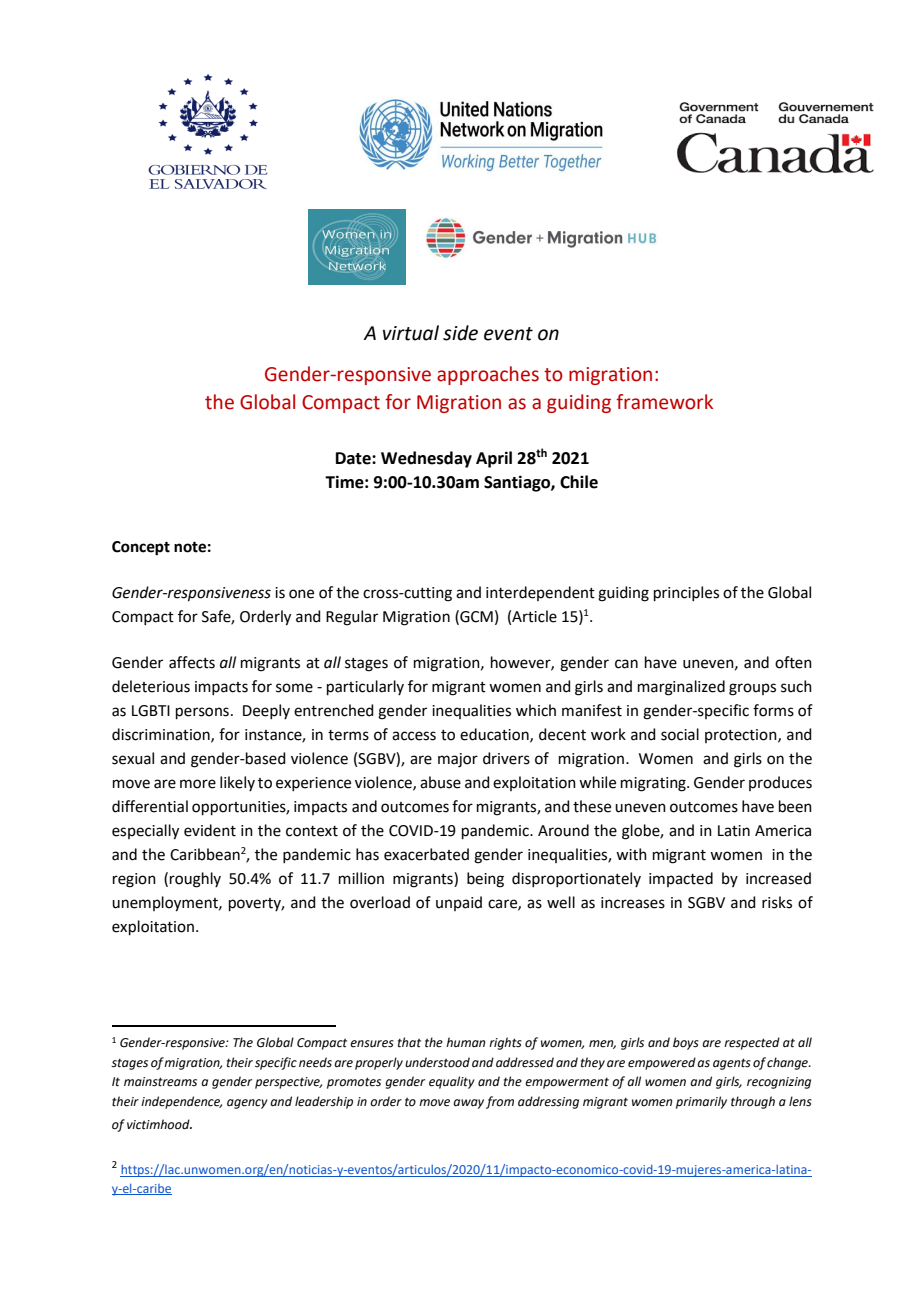  Describe the element at coordinates (495, 735) in the document. I see `education` at that location.
